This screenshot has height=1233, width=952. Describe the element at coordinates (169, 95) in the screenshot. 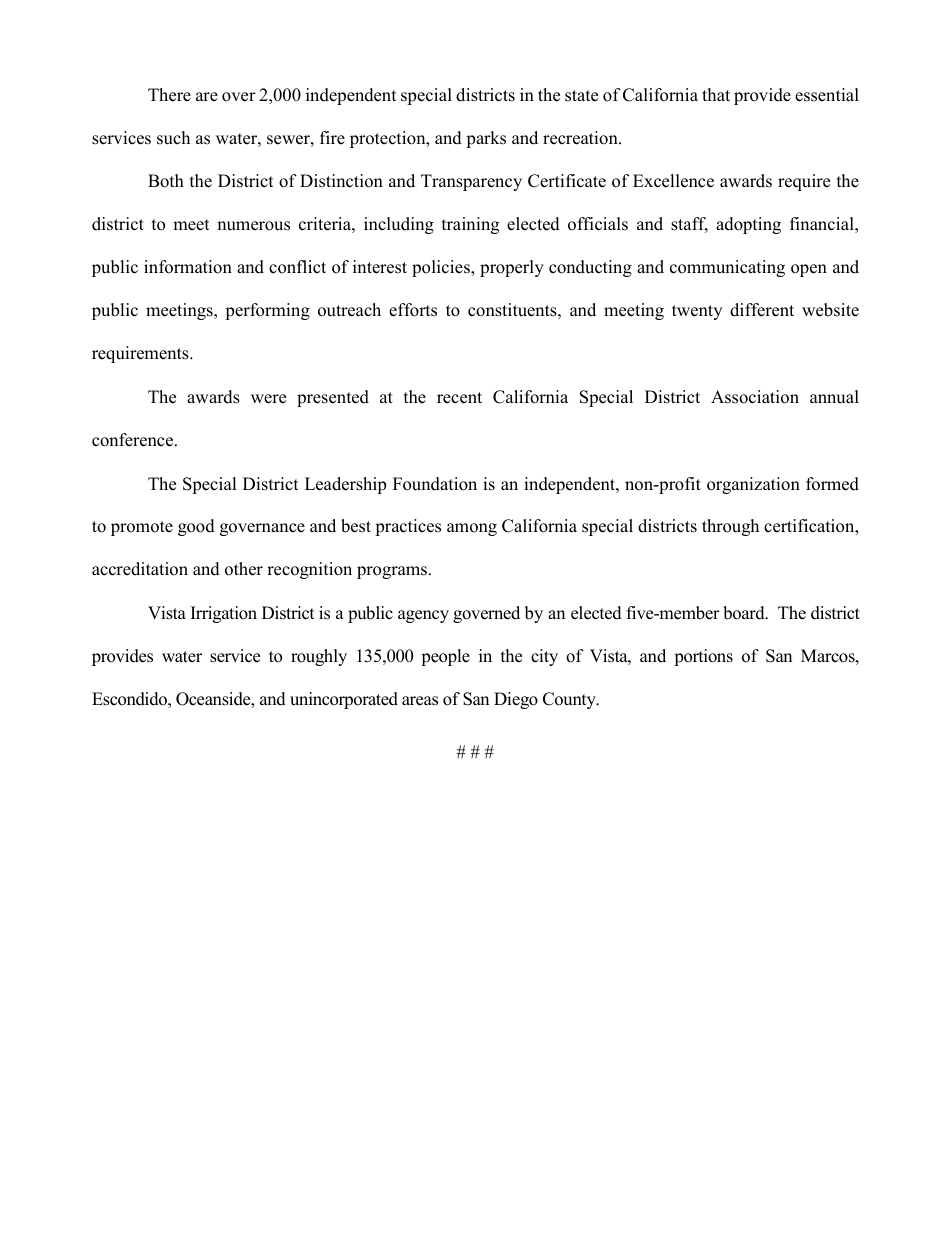

I see `There` at that location.
